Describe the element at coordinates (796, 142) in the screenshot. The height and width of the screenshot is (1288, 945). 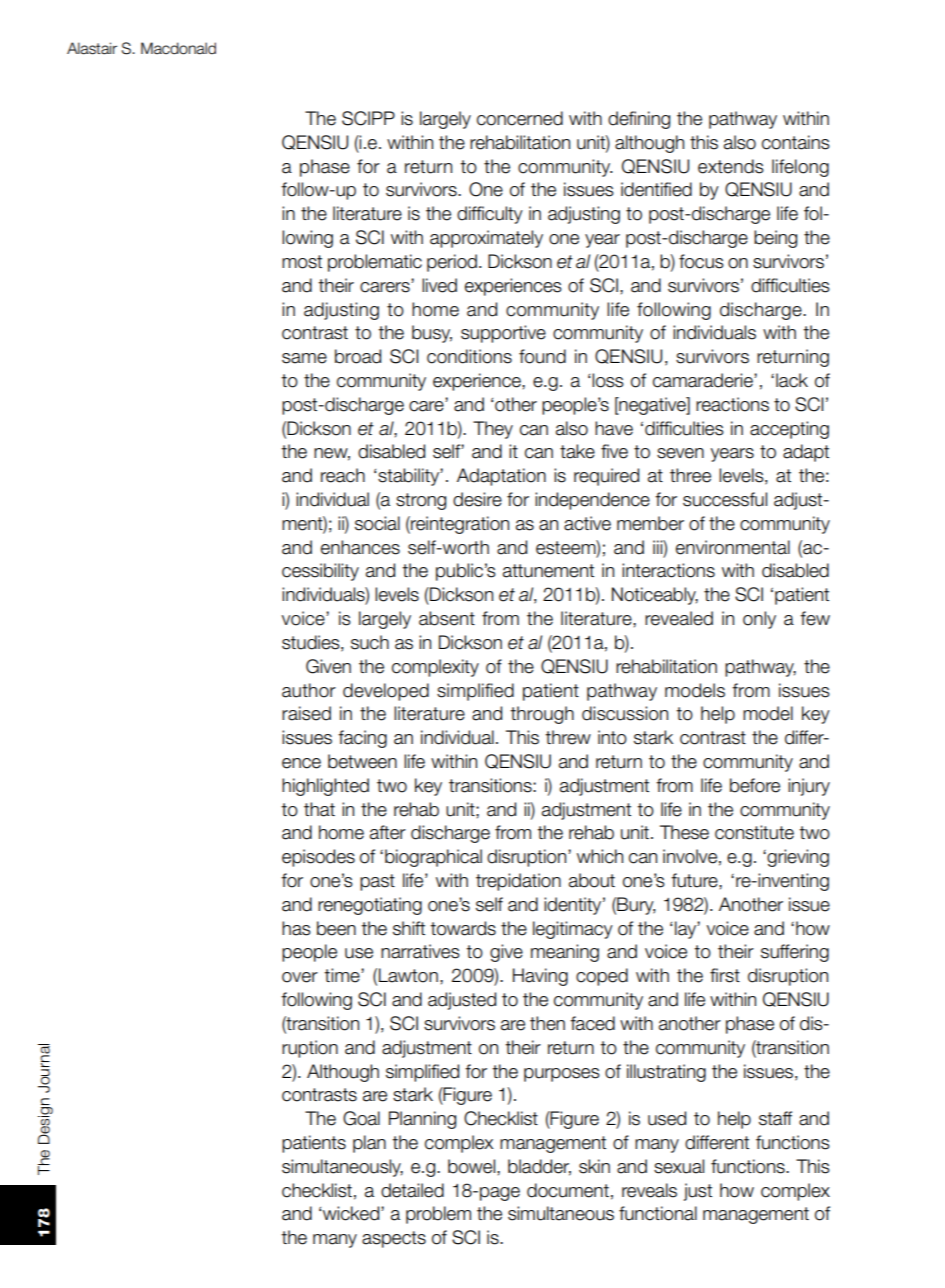
I see `contains` at that location.
